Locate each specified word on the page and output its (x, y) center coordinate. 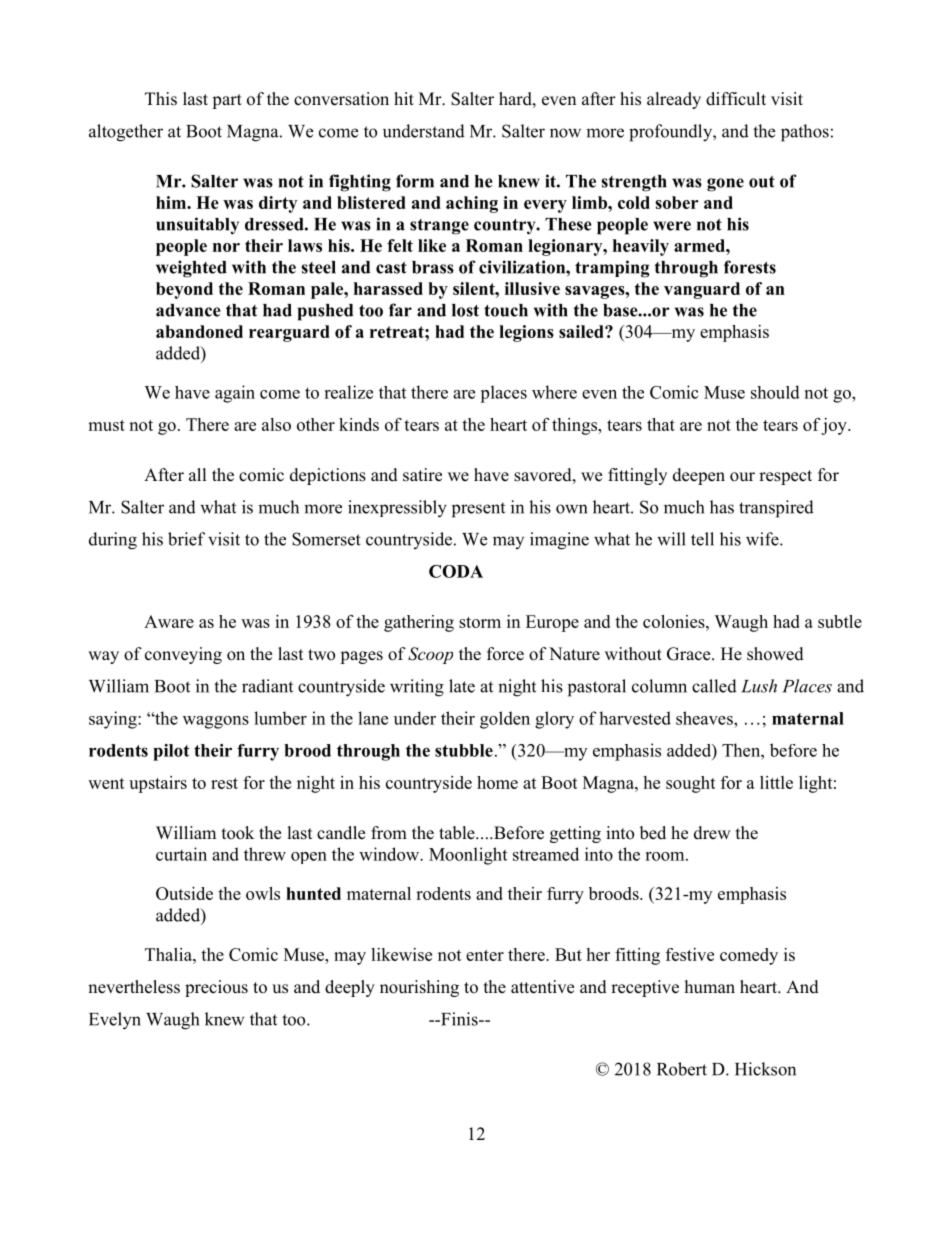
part (227, 101)
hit (404, 98)
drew (712, 833)
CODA (456, 571)
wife (763, 539)
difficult (736, 99)
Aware (169, 621)
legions (526, 333)
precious (216, 988)
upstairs (158, 784)
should (775, 392)
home (497, 782)
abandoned (199, 331)
